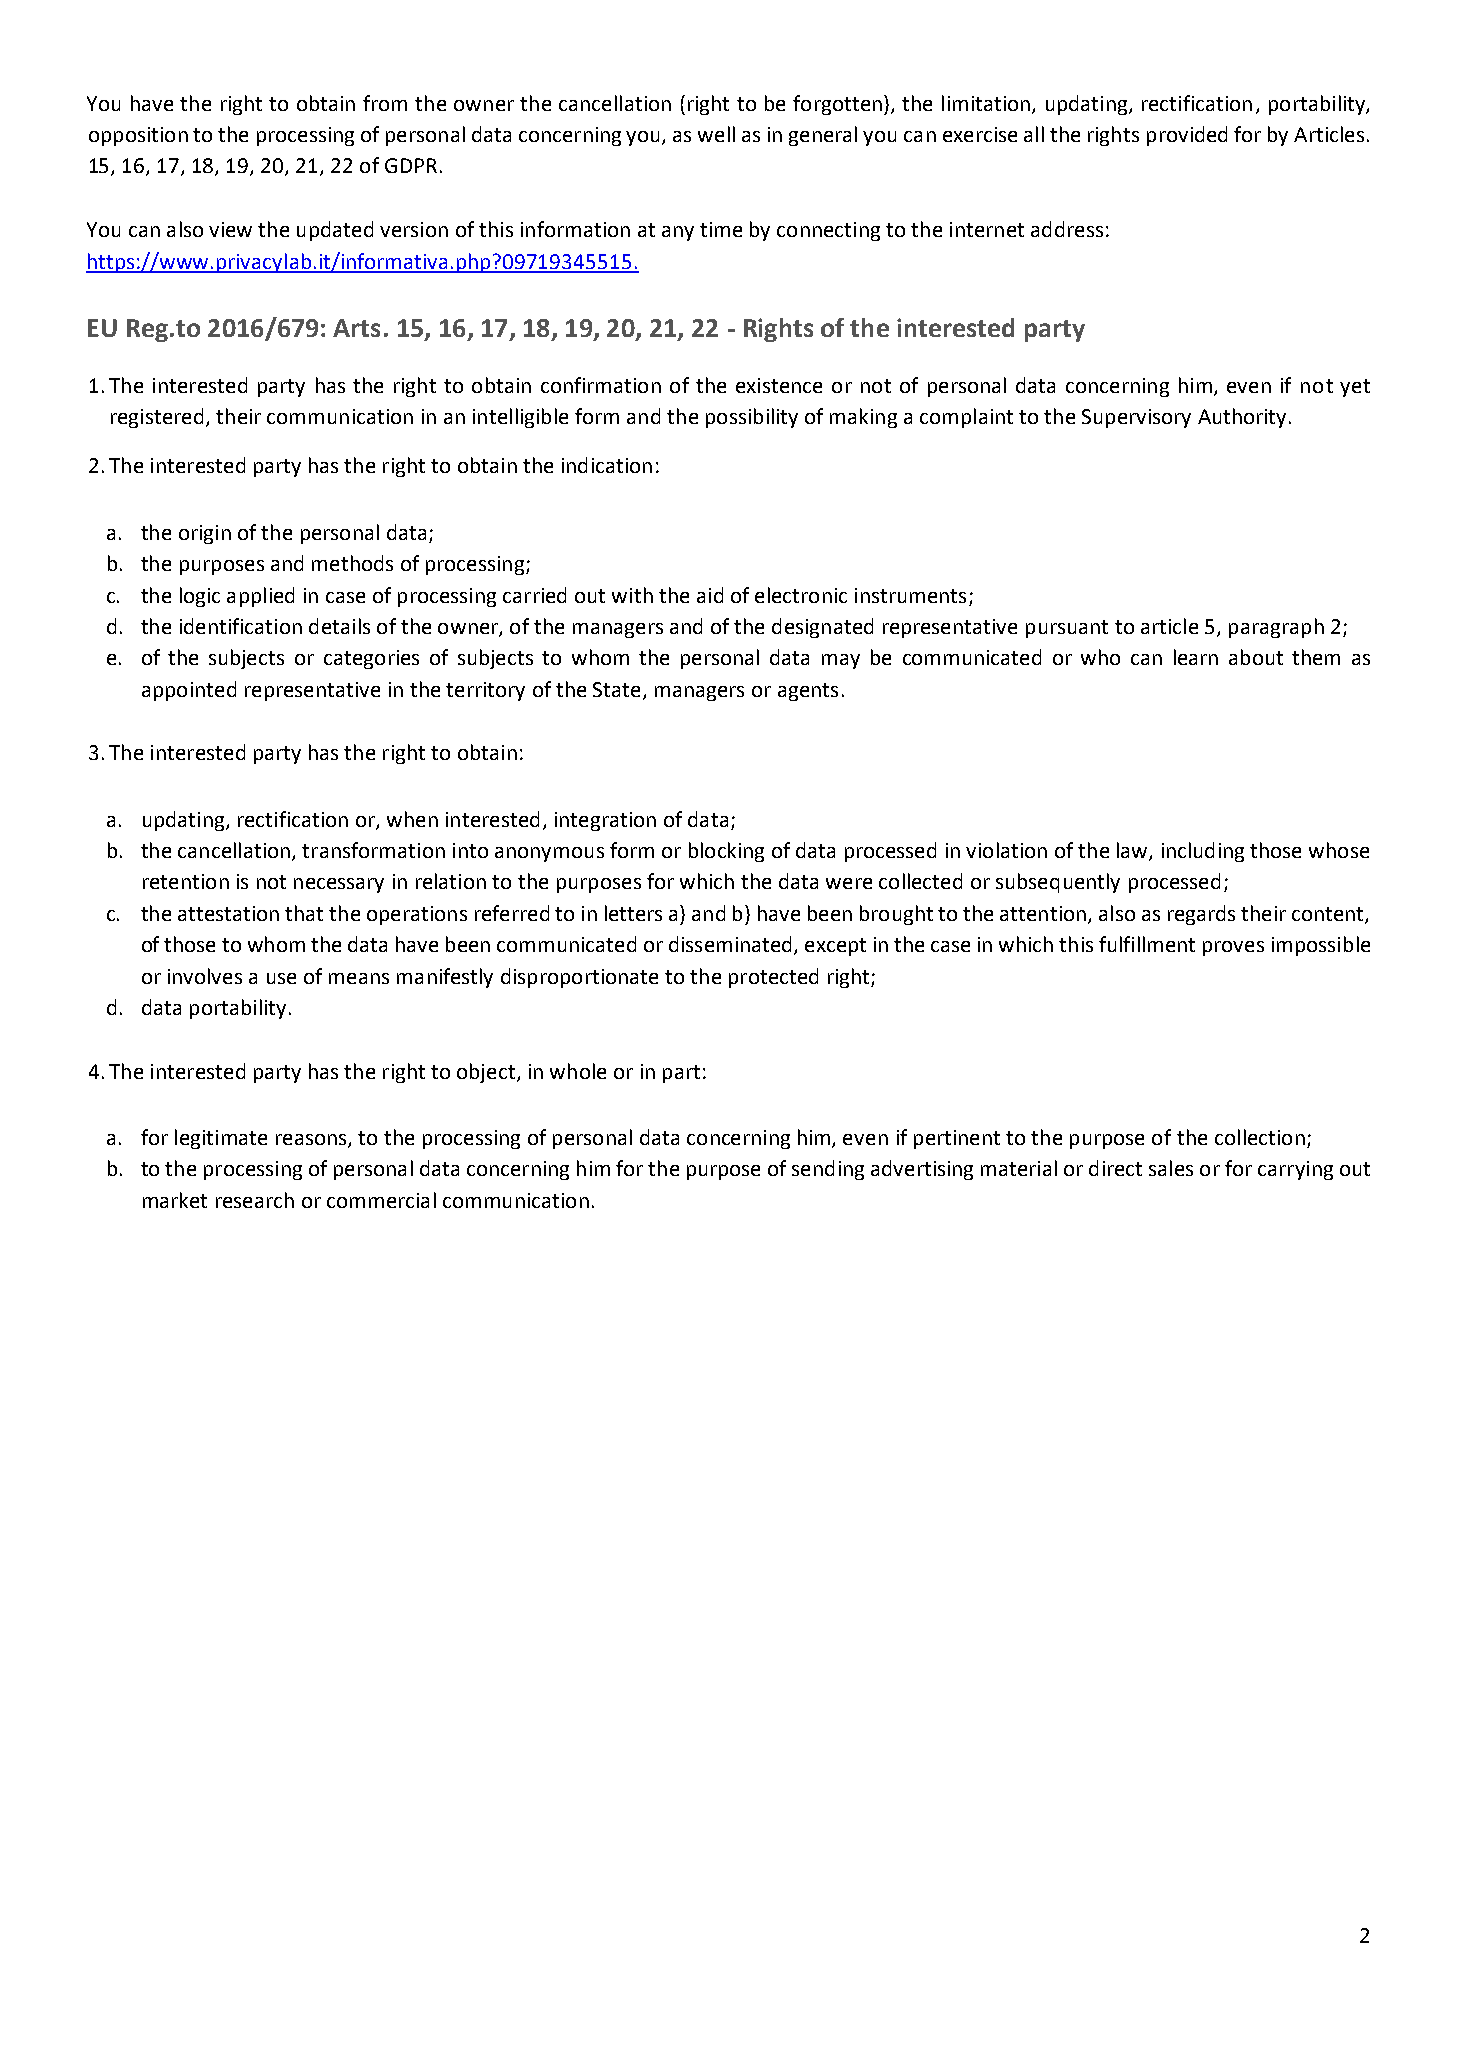  Describe the element at coordinates (304, 913) in the screenshot. I see `that` at that location.
